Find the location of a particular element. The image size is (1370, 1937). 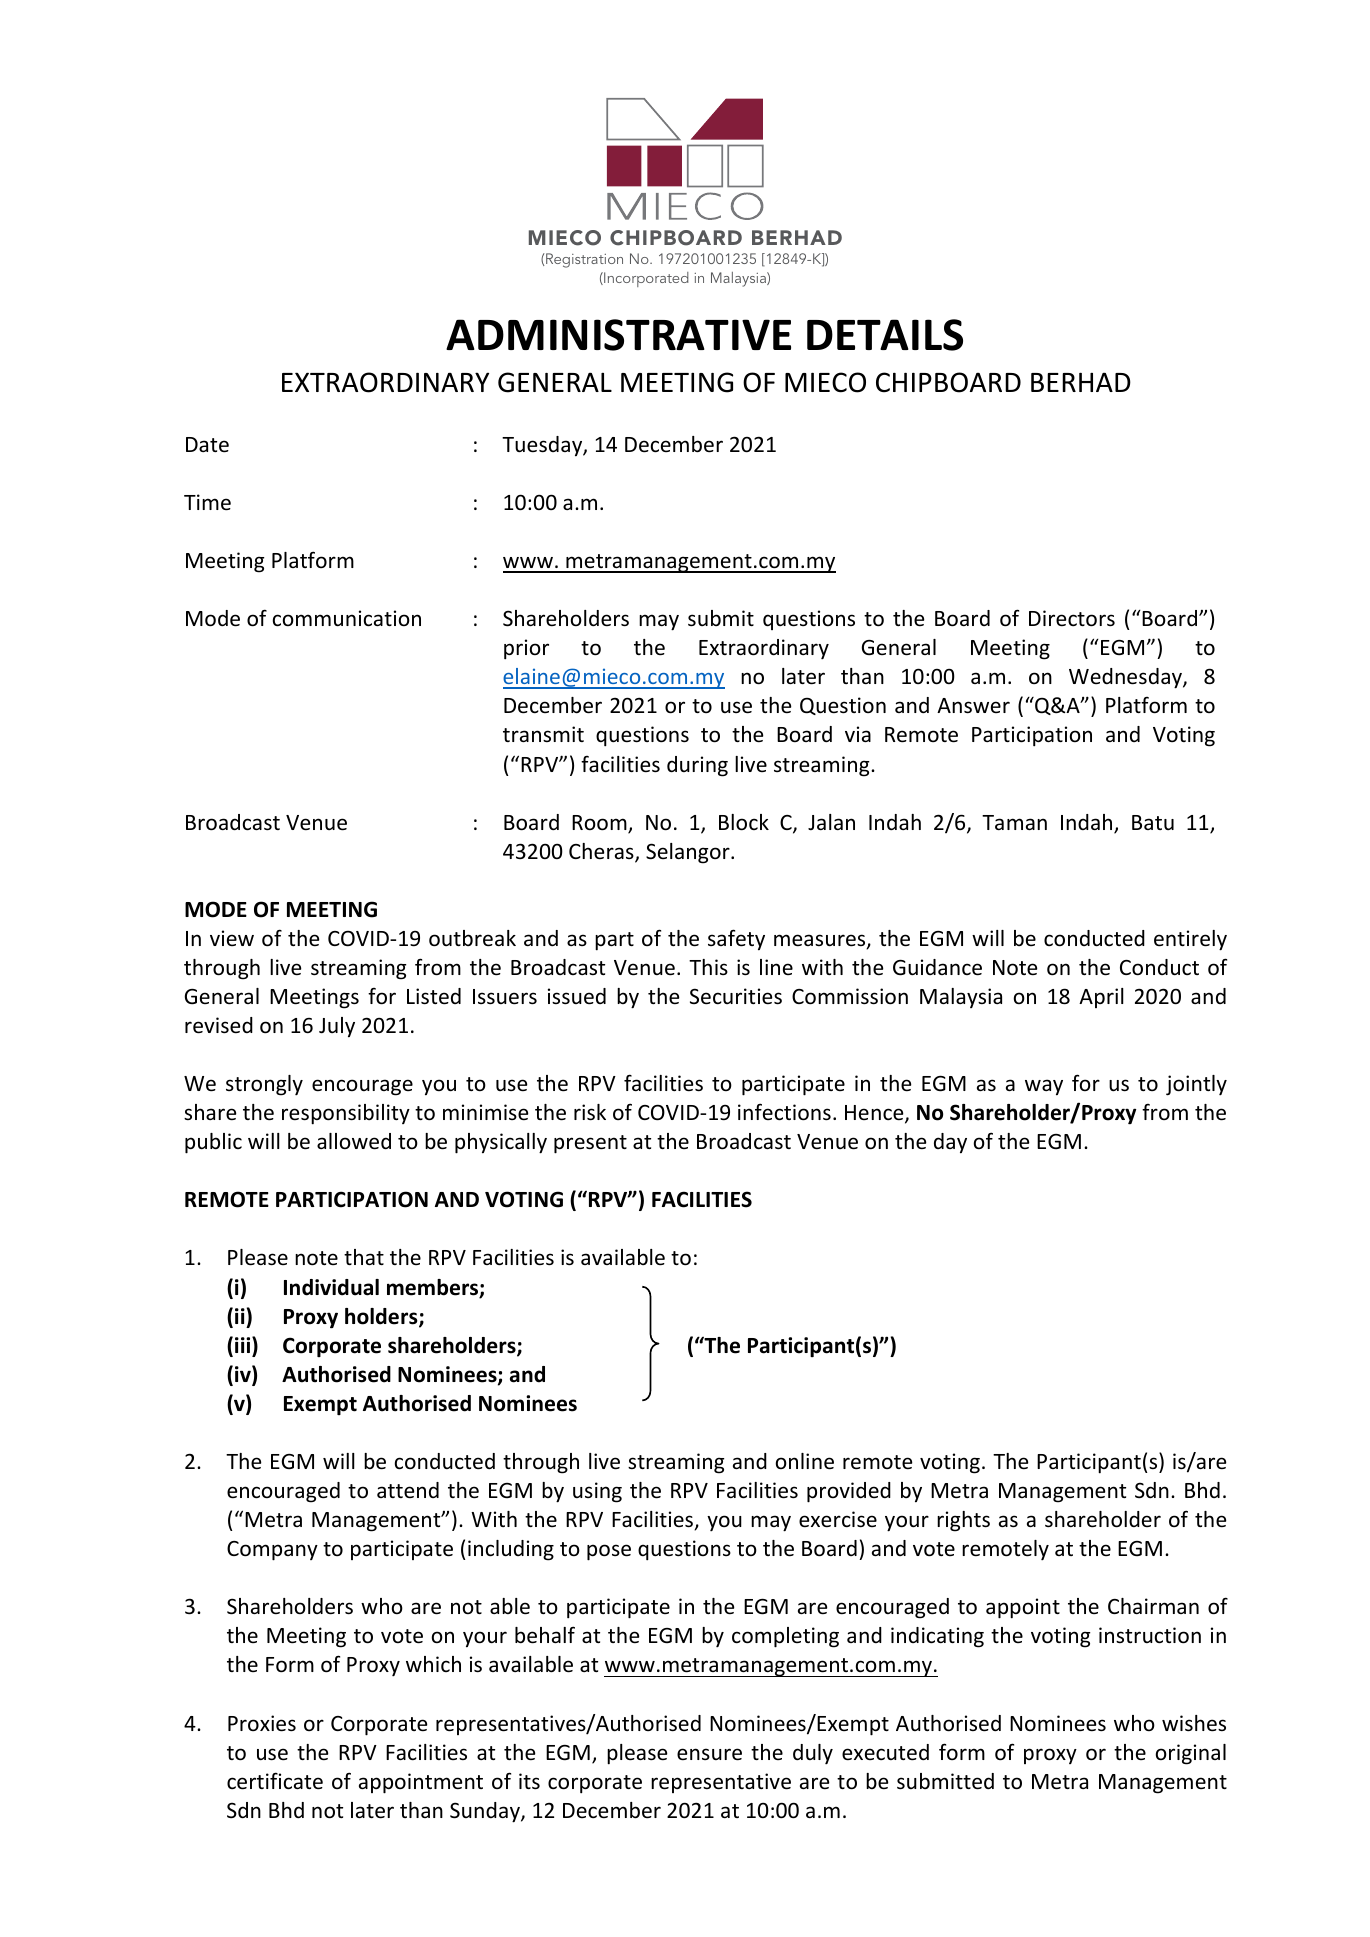

certificate is located at coordinates (275, 1781).
